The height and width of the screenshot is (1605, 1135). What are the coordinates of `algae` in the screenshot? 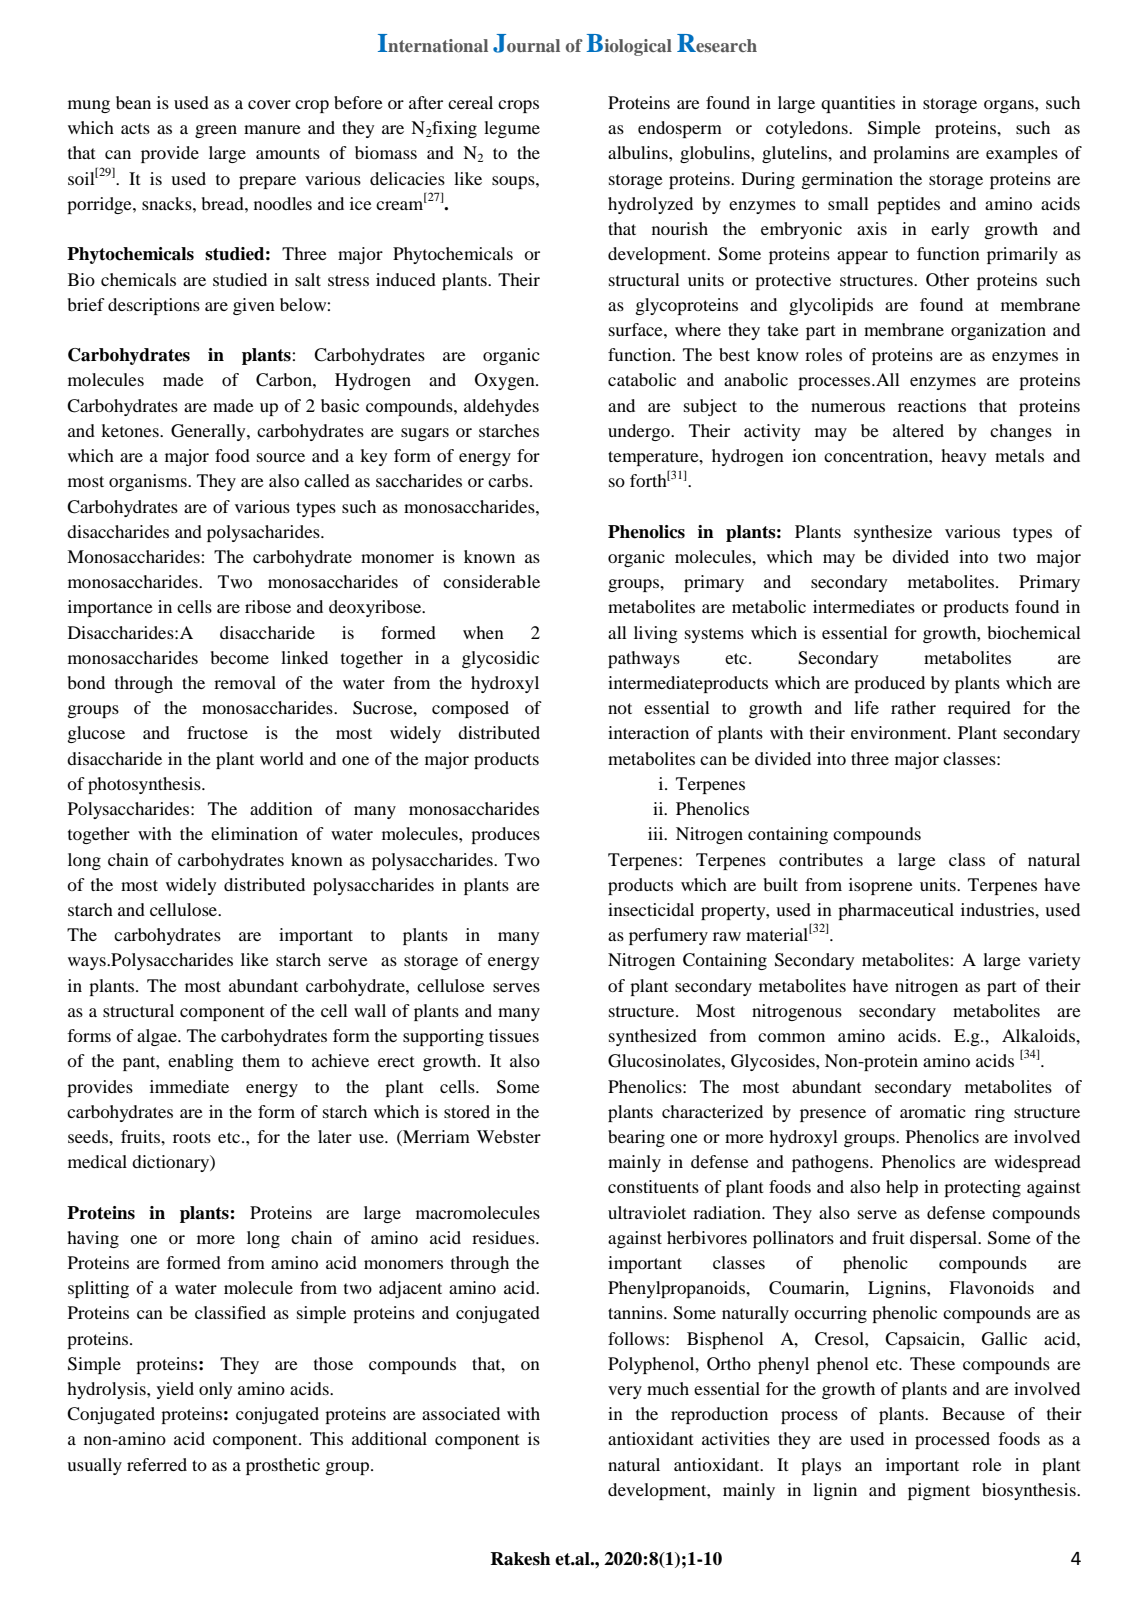 It's located at (158, 1037).
